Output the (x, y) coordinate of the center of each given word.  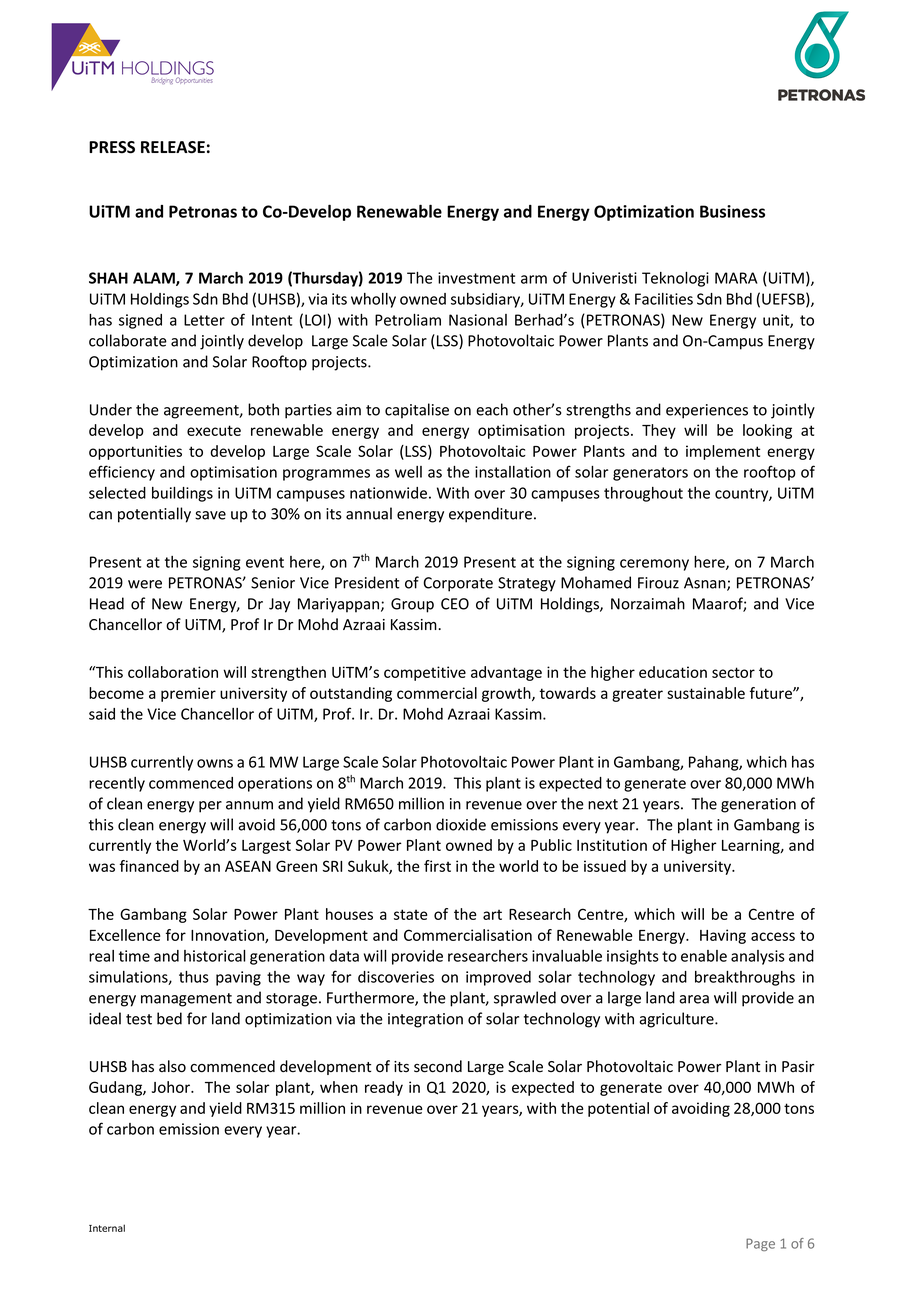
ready (384, 1088)
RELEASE (173, 147)
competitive (425, 673)
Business (732, 211)
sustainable (706, 693)
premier (188, 694)
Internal (107, 1228)
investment (476, 278)
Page (760, 1244)
